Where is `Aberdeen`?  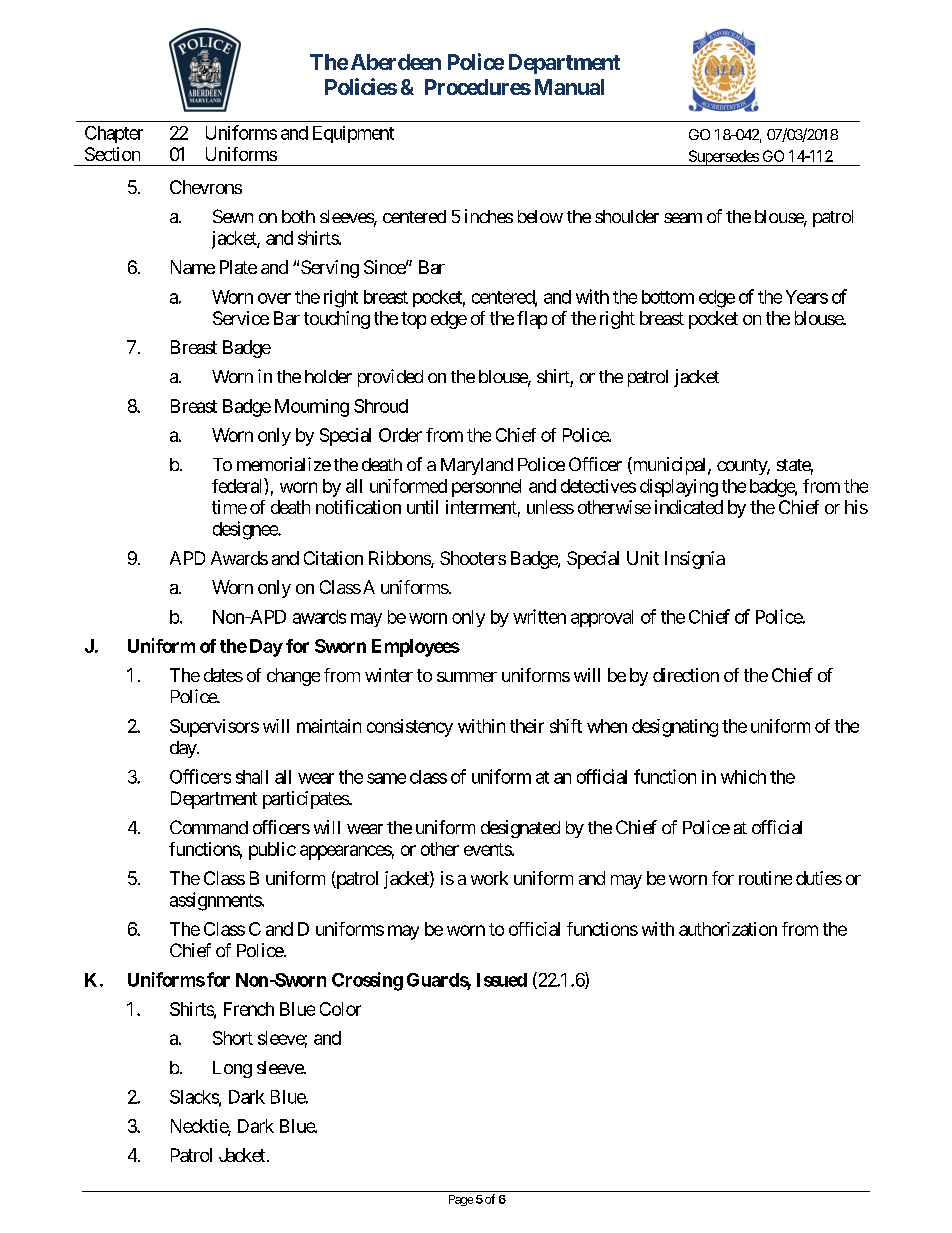
Aberdeen is located at coordinates (396, 62).
